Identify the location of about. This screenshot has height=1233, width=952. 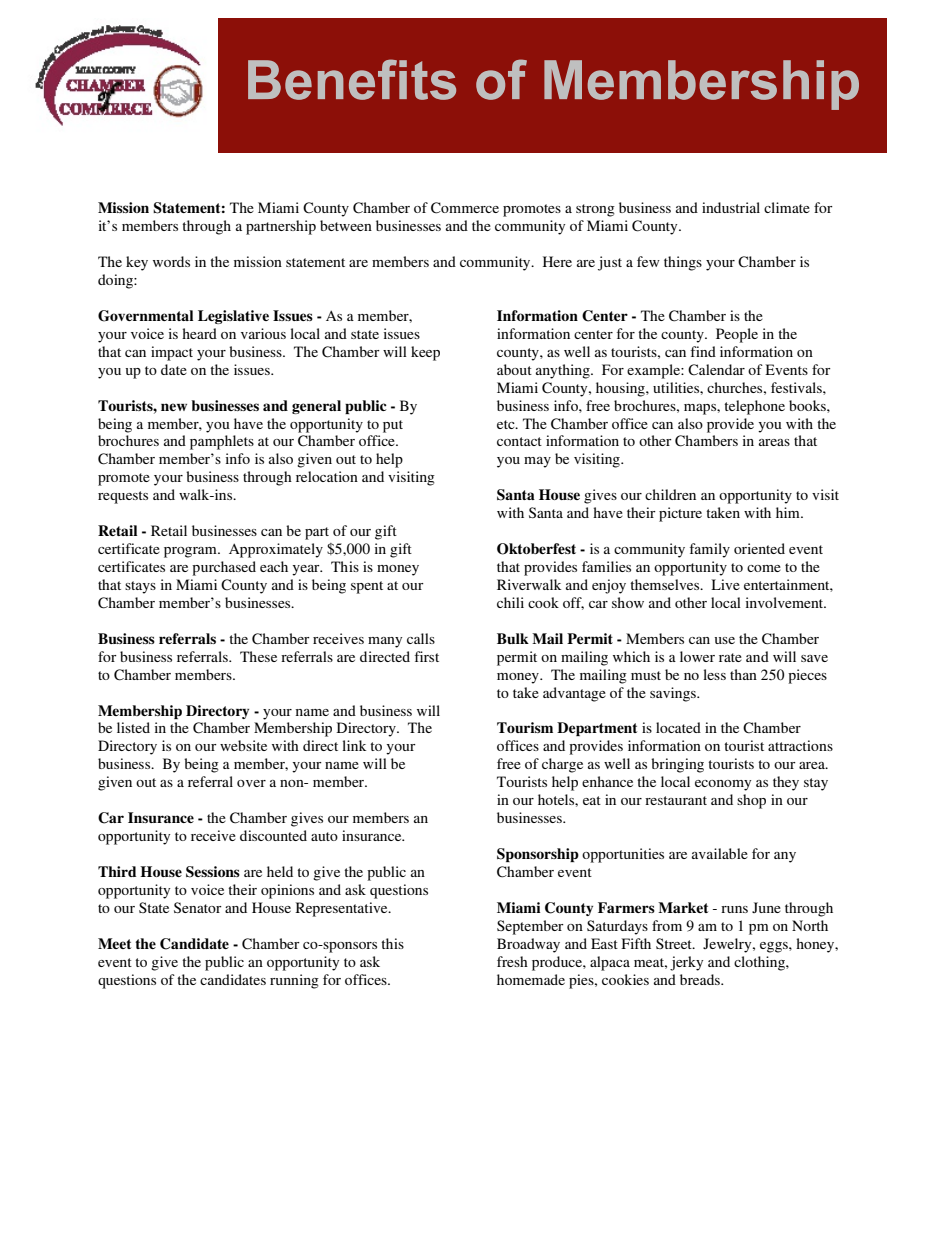
(514, 369).
